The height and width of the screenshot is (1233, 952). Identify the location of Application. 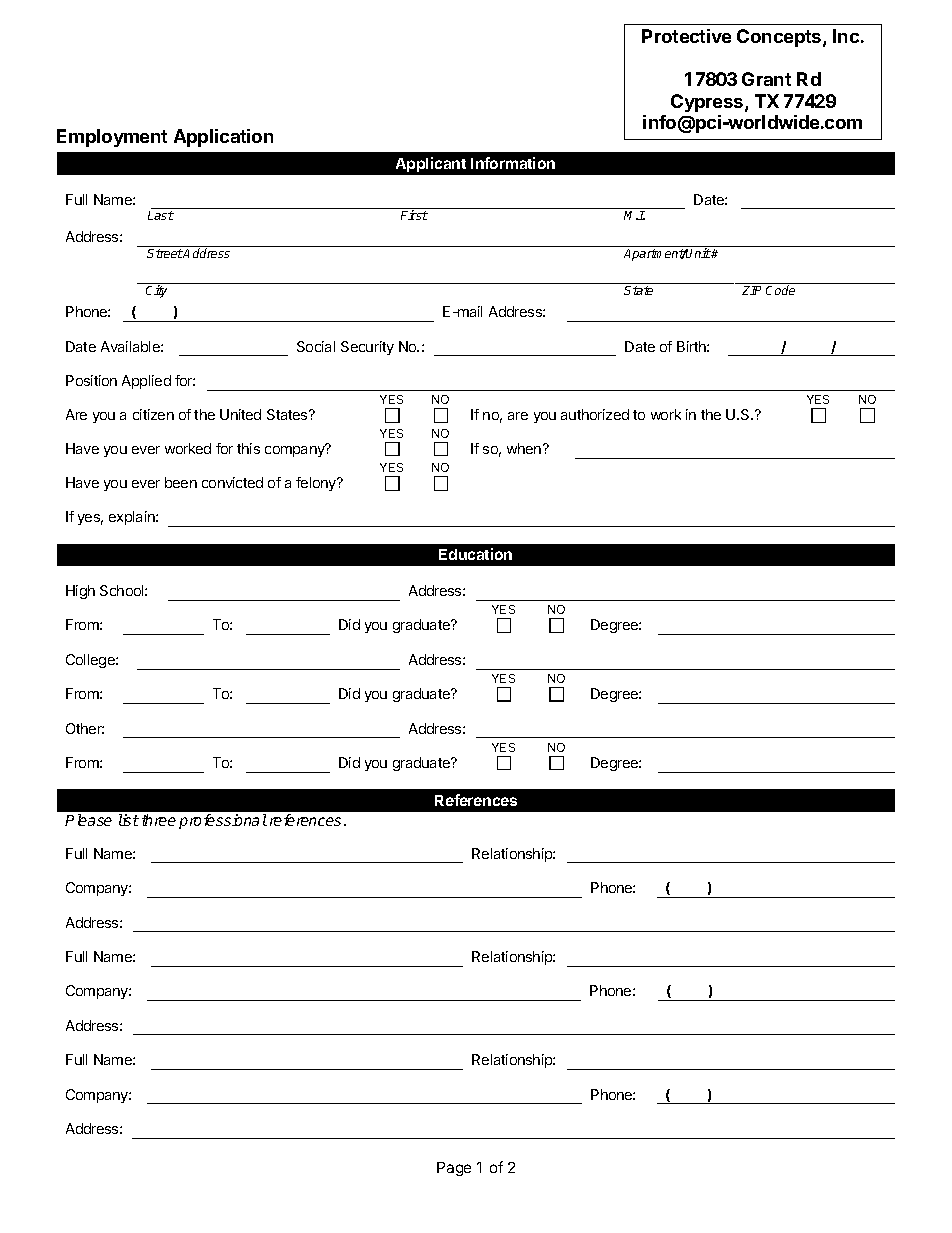
(223, 138).
